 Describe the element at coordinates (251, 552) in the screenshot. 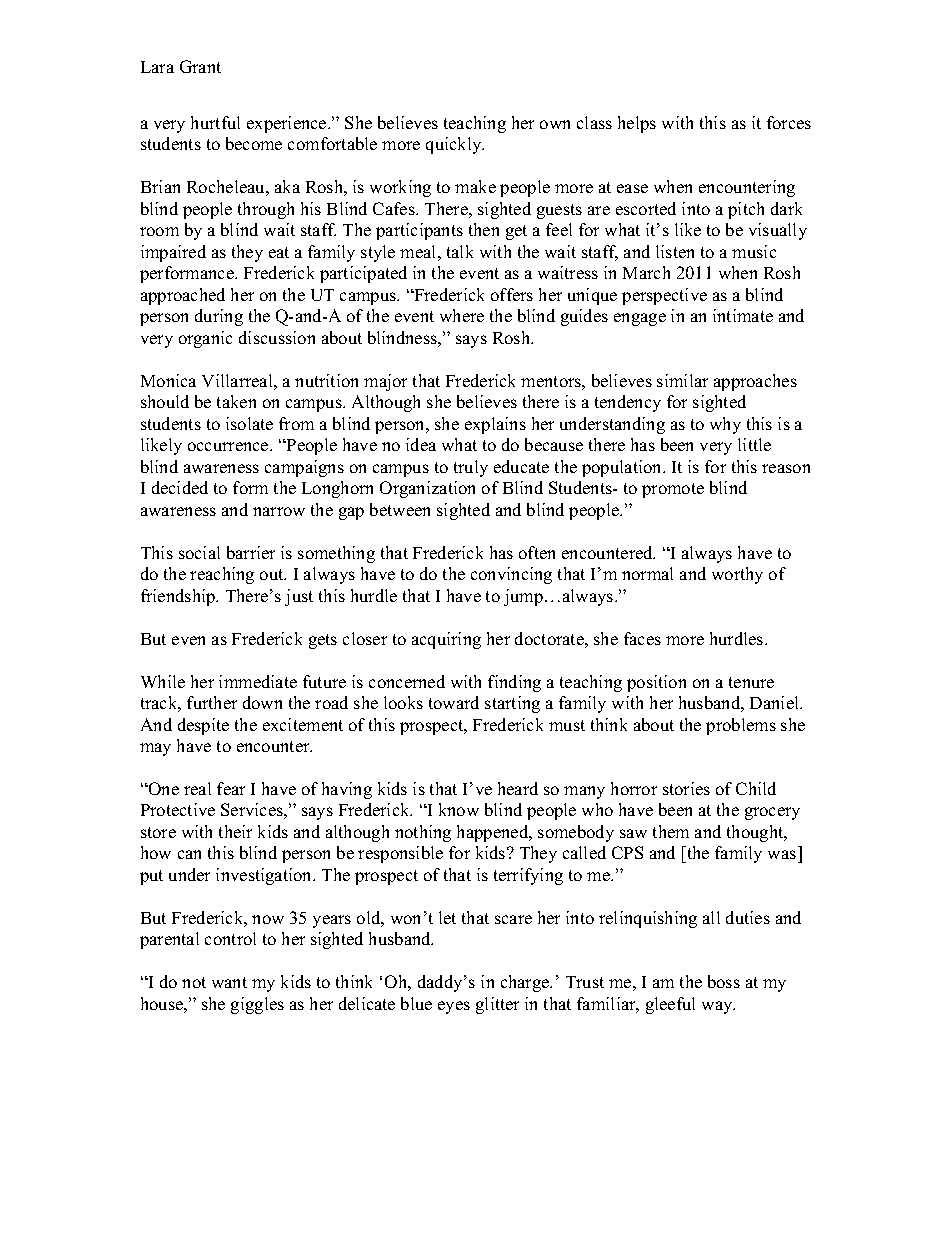

I see `barrier` at that location.
